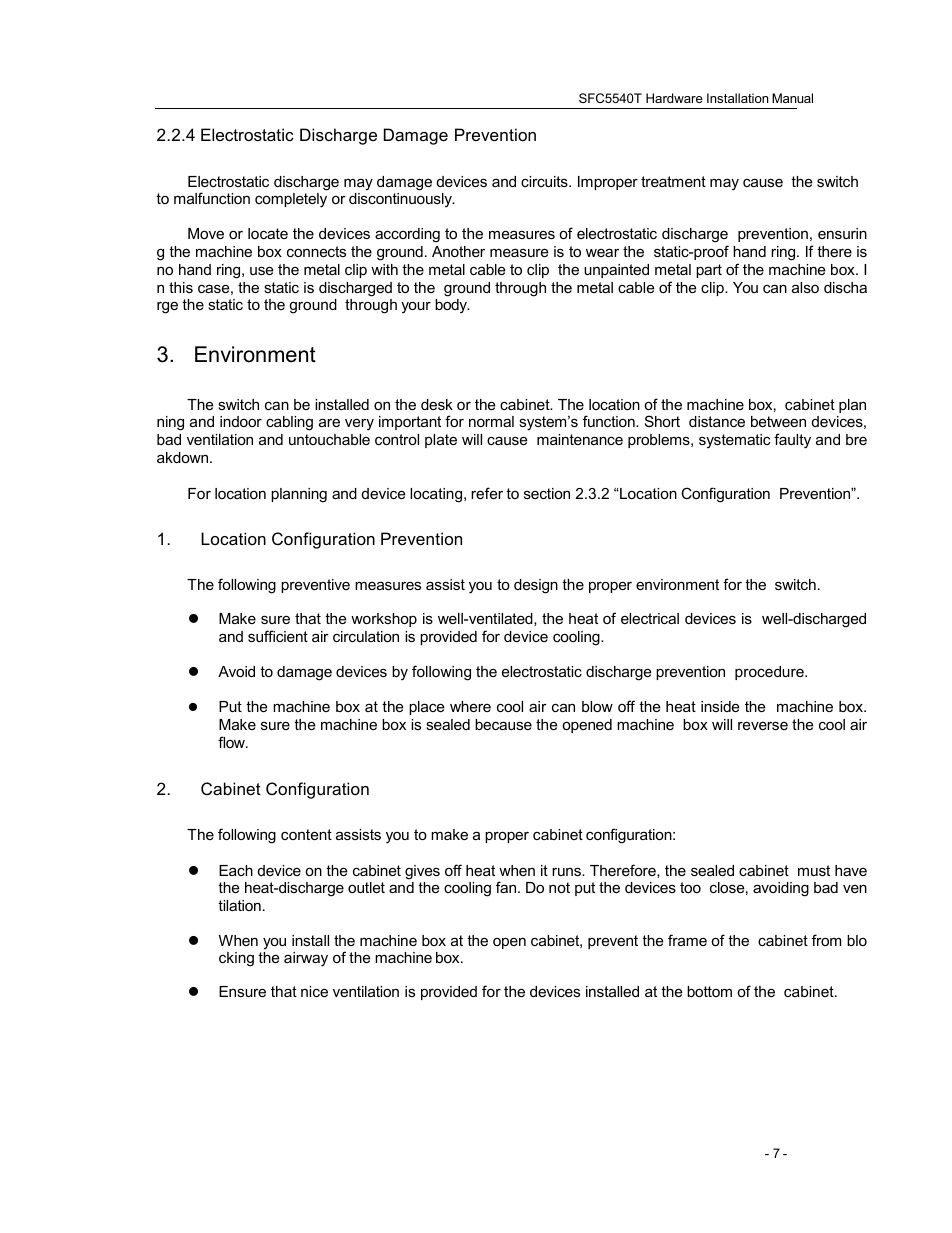 This screenshot has height=1233, width=952. I want to click on completely, so click(291, 200).
